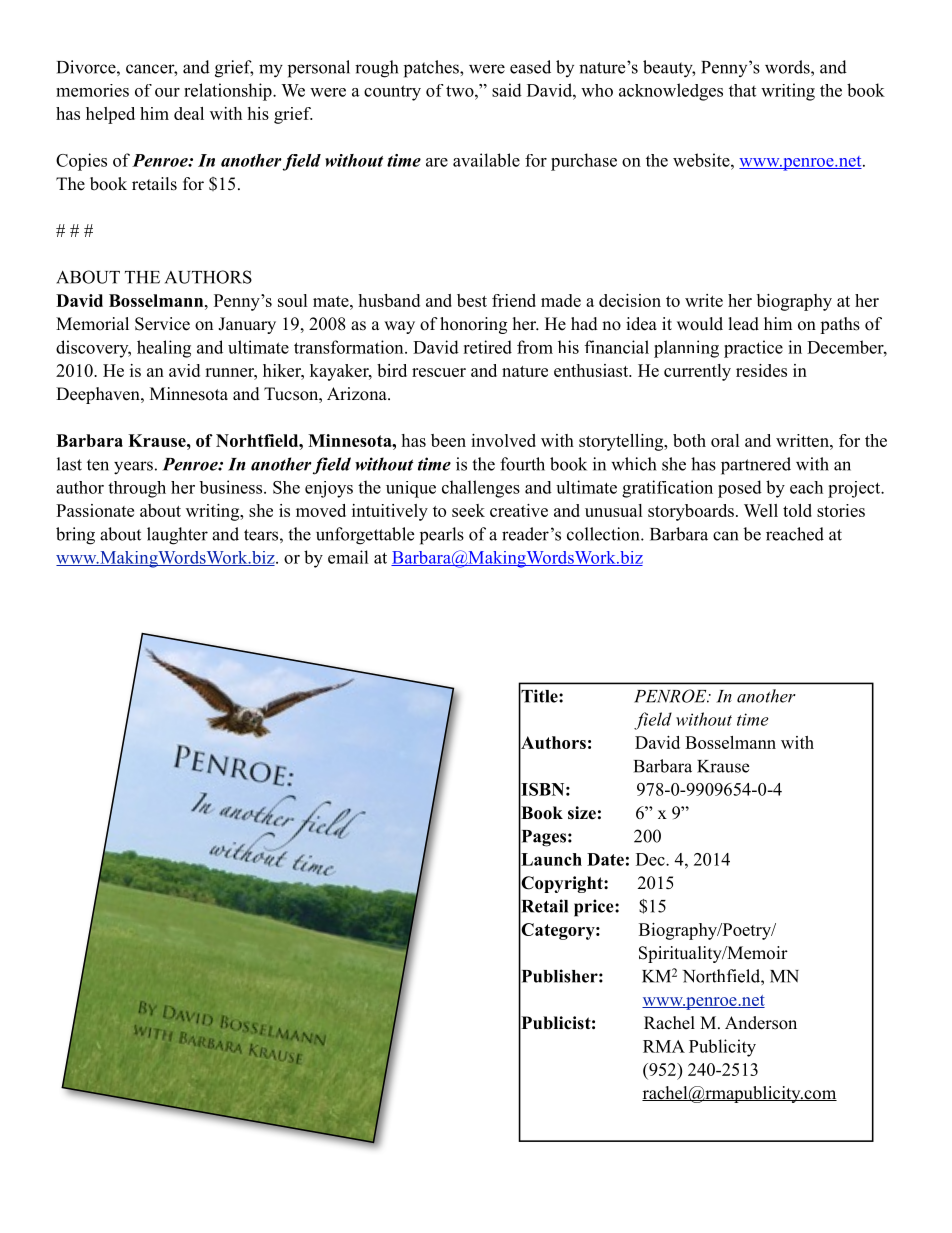 Image resolution: width=952 pixels, height=1233 pixels. What do you see at coordinates (761, 510) in the document?
I see `Well` at bounding box center [761, 510].
